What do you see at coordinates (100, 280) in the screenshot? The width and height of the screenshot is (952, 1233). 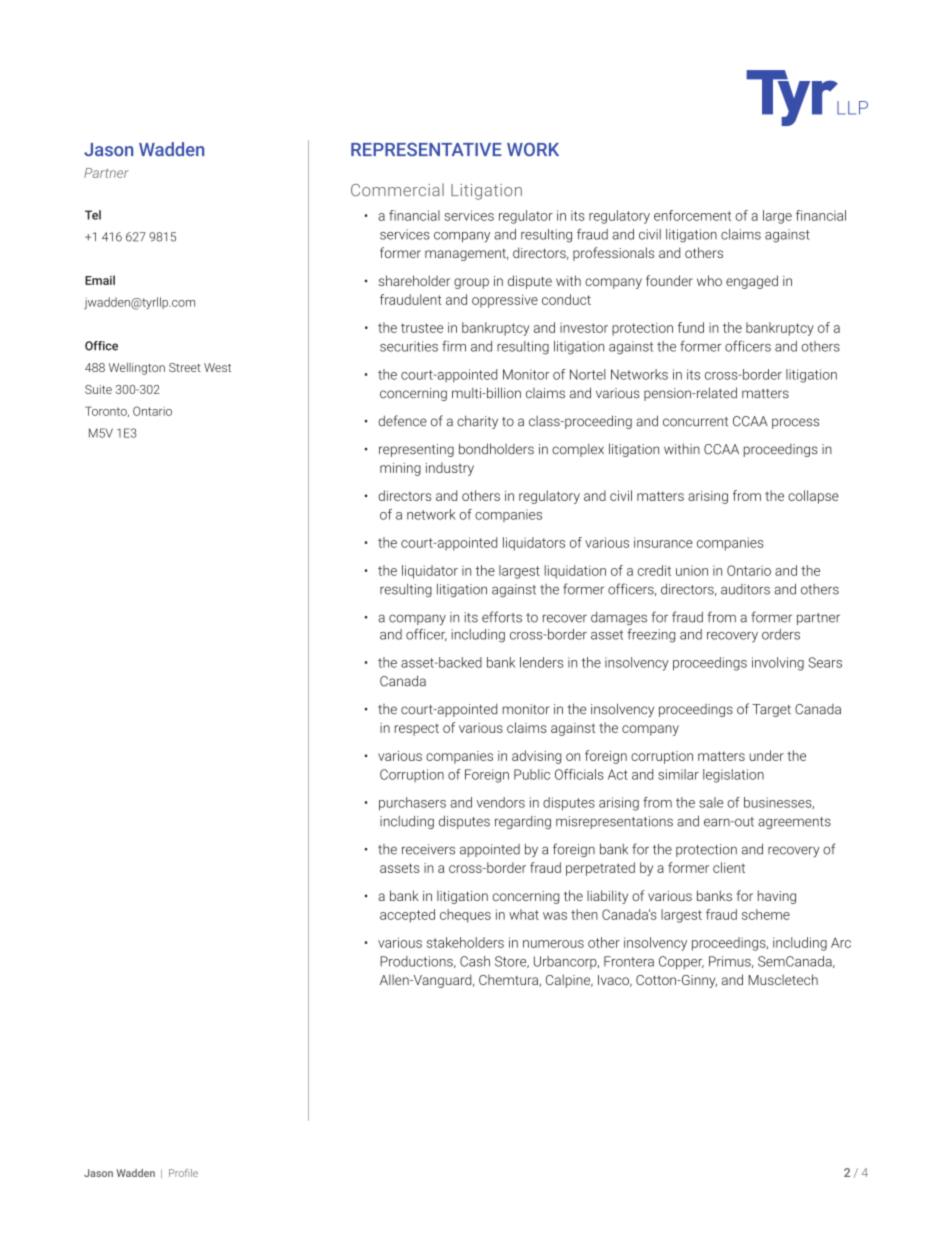 I see `Email` at bounding box center [100, 280].
